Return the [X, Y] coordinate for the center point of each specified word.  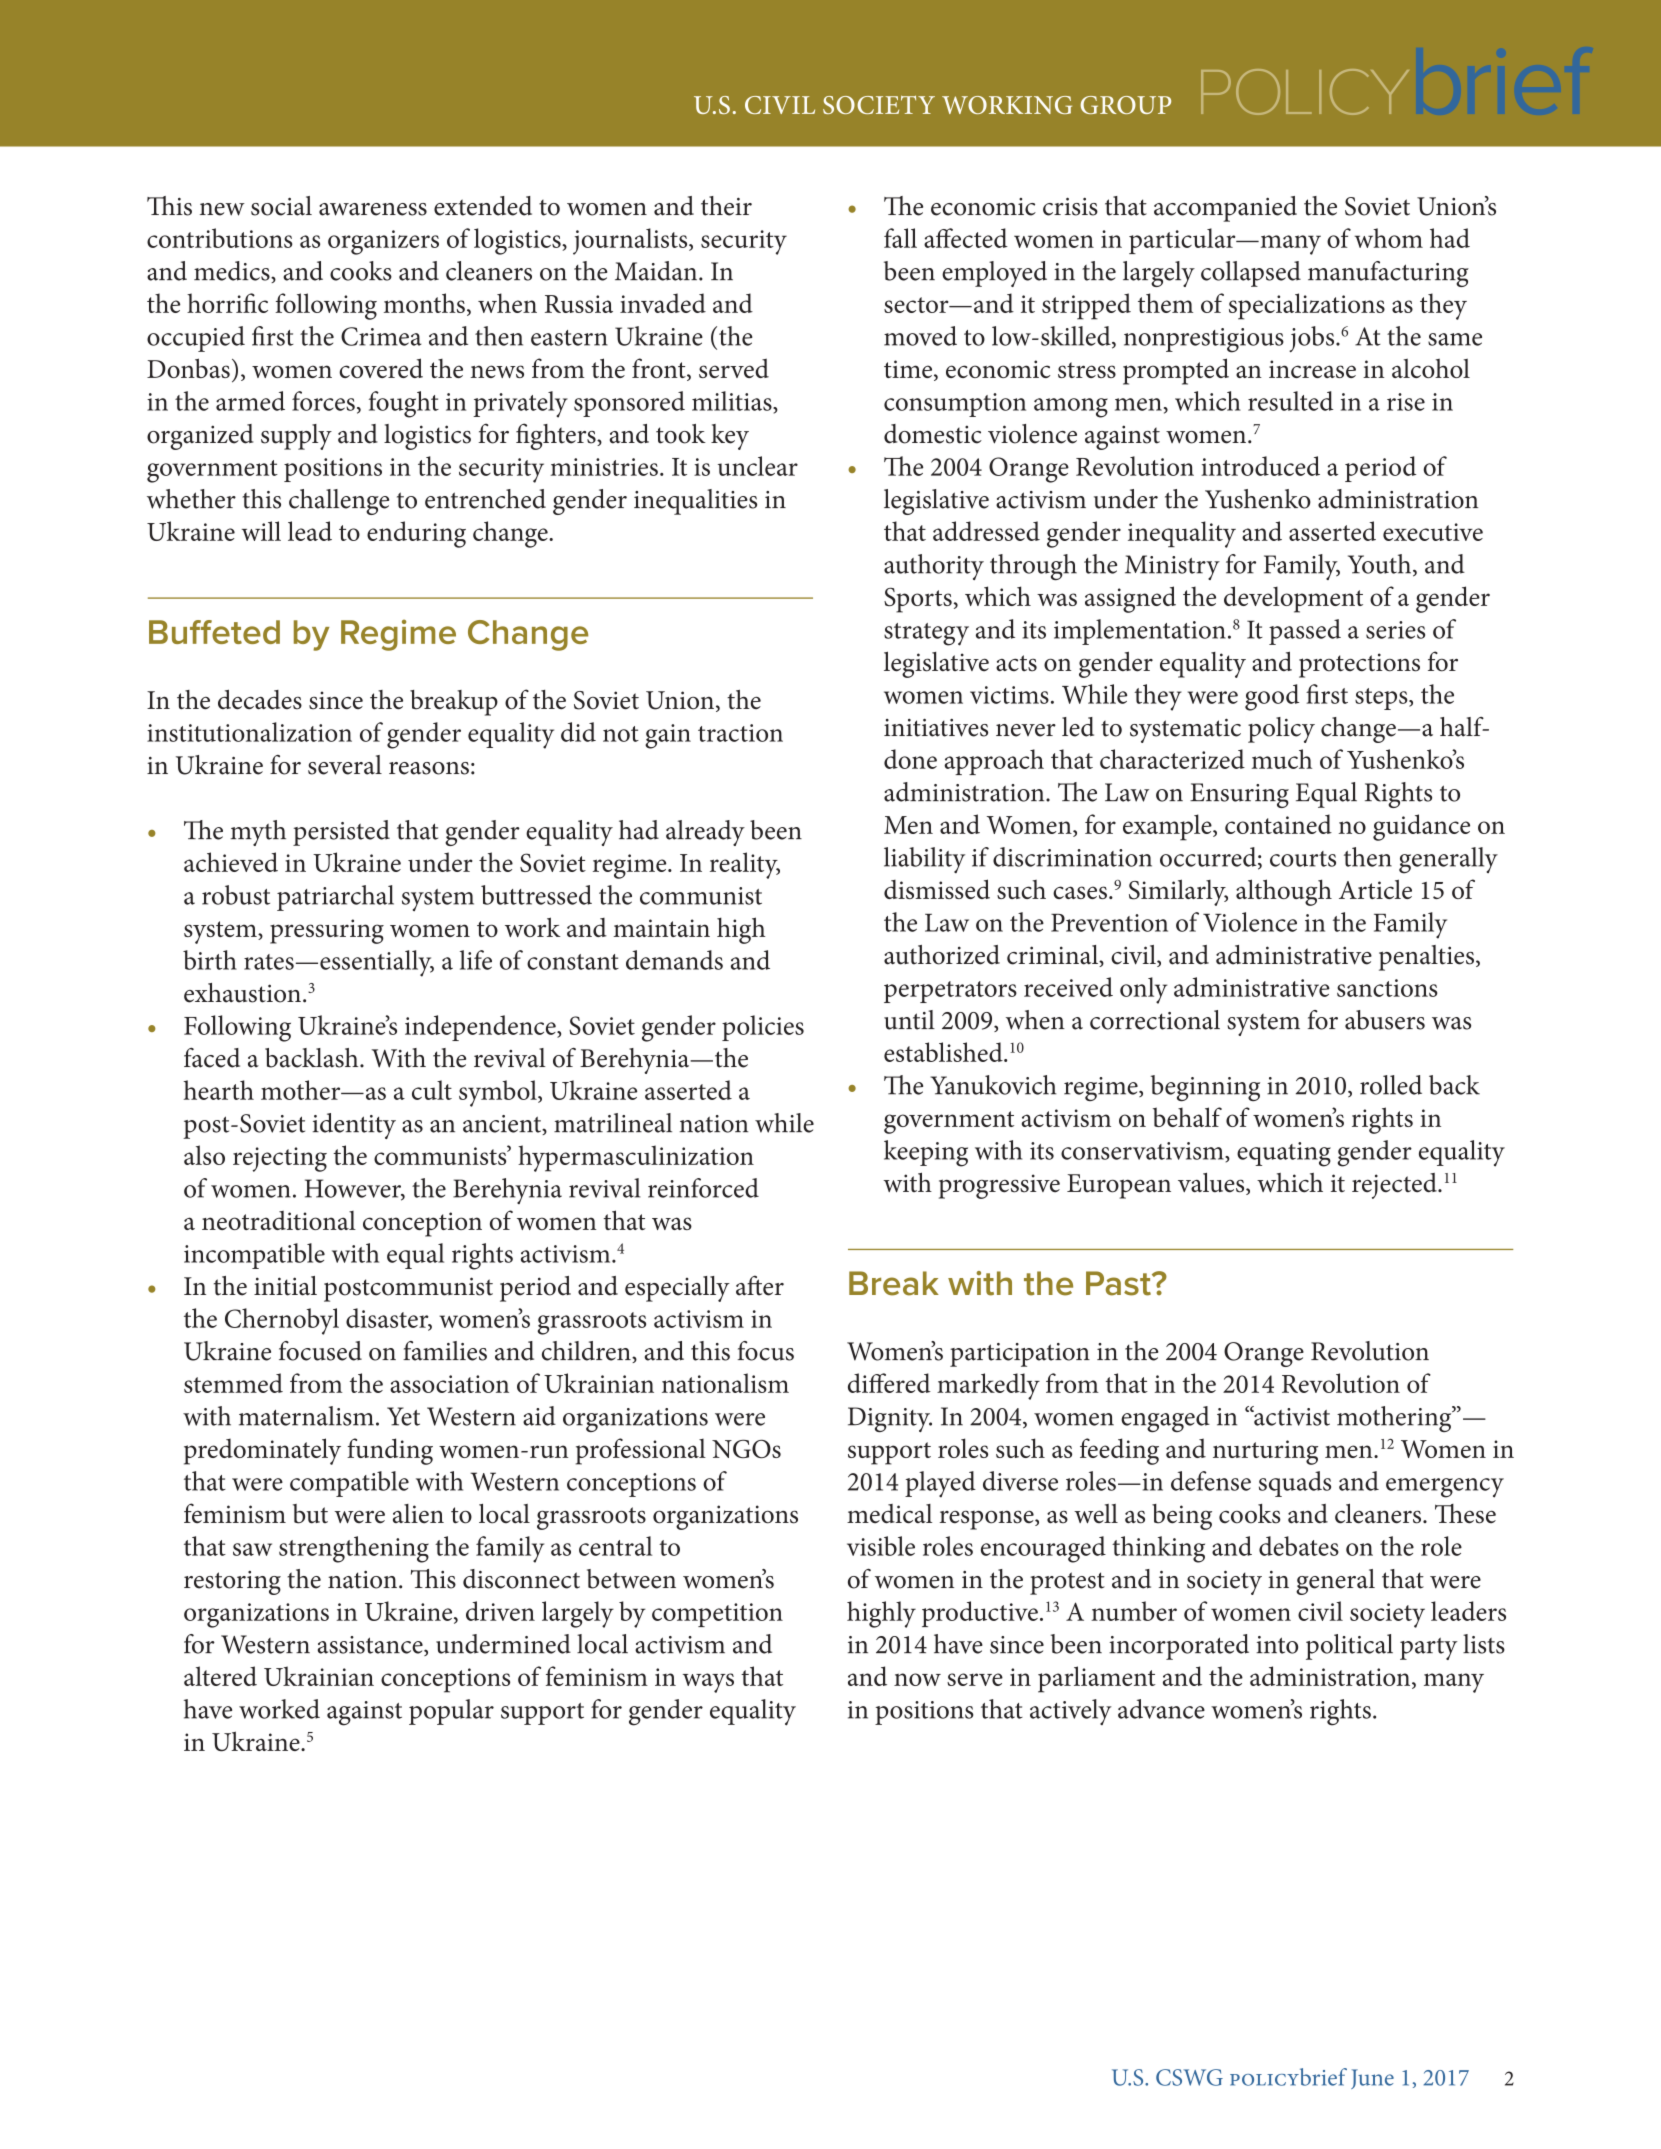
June [1372, 2079]
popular [451, 1712]
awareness [373, 209]
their [726, 206]
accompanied [1225, 209]
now [917, 1679]
